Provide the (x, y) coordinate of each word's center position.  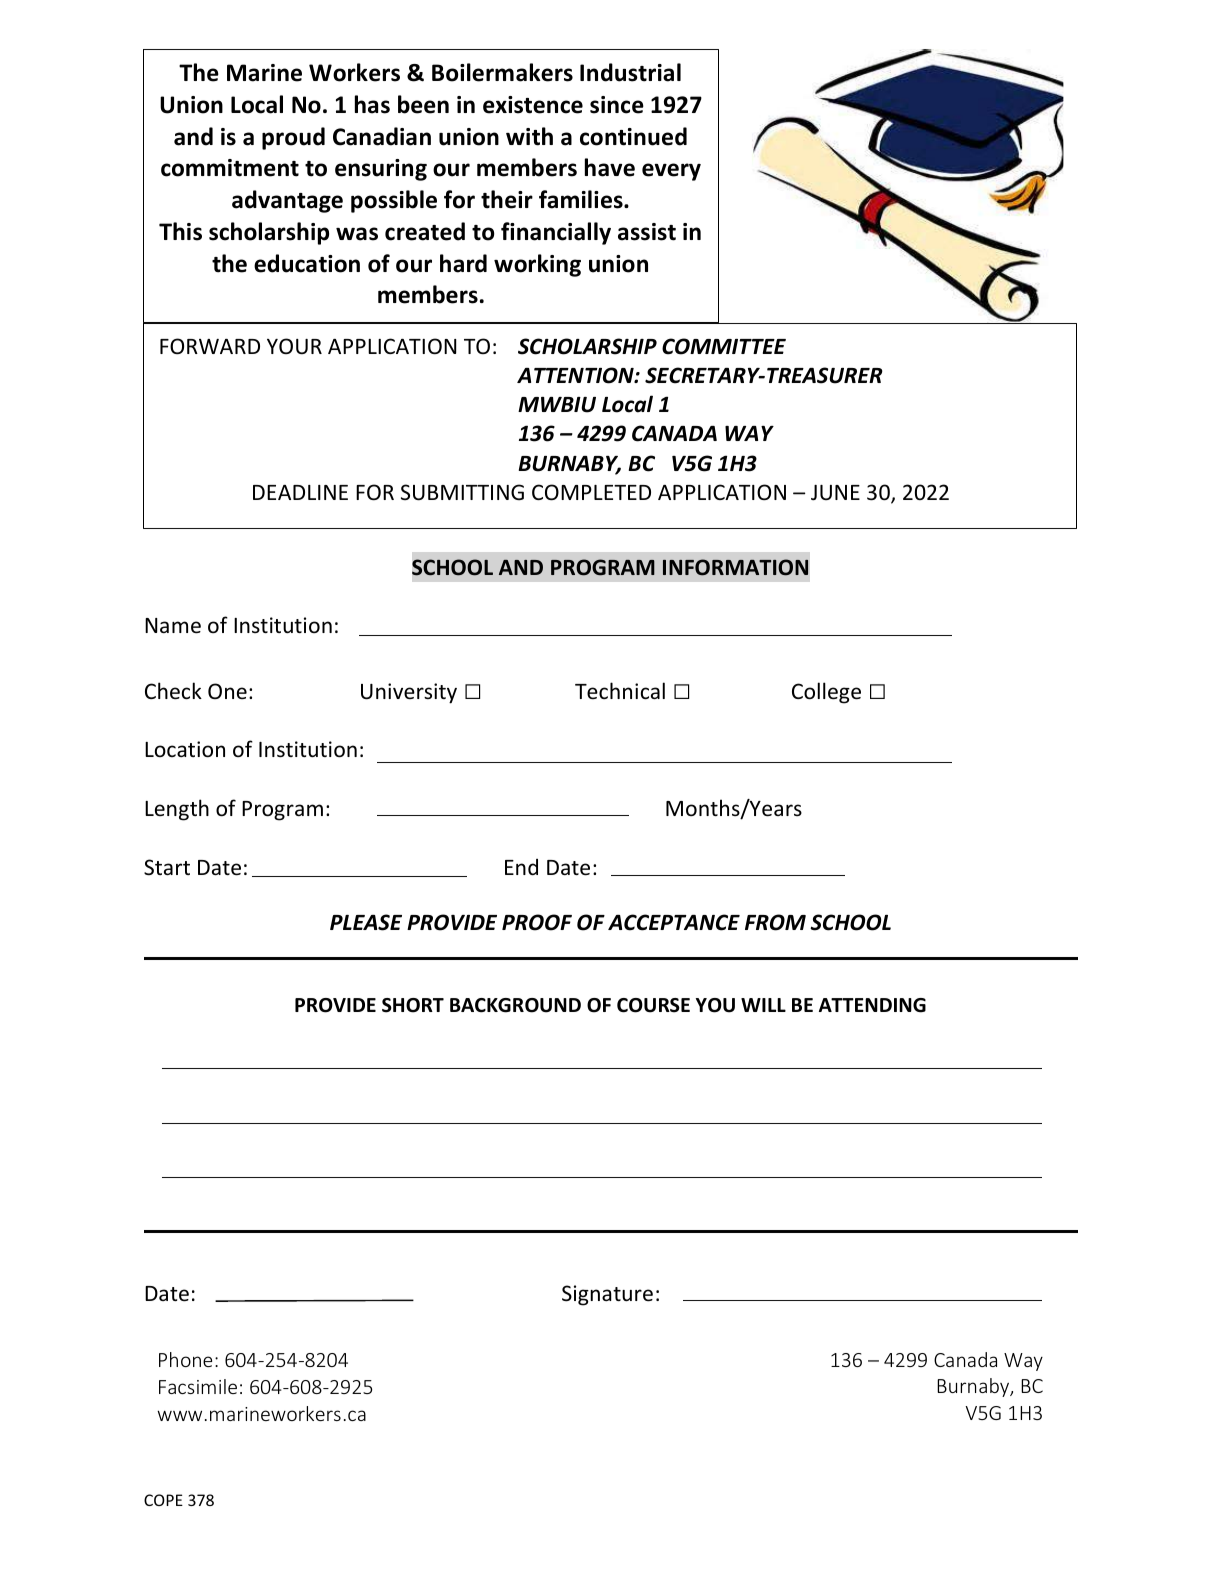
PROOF (537, 922)
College (826, 693)
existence (533, 105)
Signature (607, 1295)
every (671, 172)
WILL (763, 1005)
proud (293, 138)
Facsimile (198, 1386)
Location (185, 749)
